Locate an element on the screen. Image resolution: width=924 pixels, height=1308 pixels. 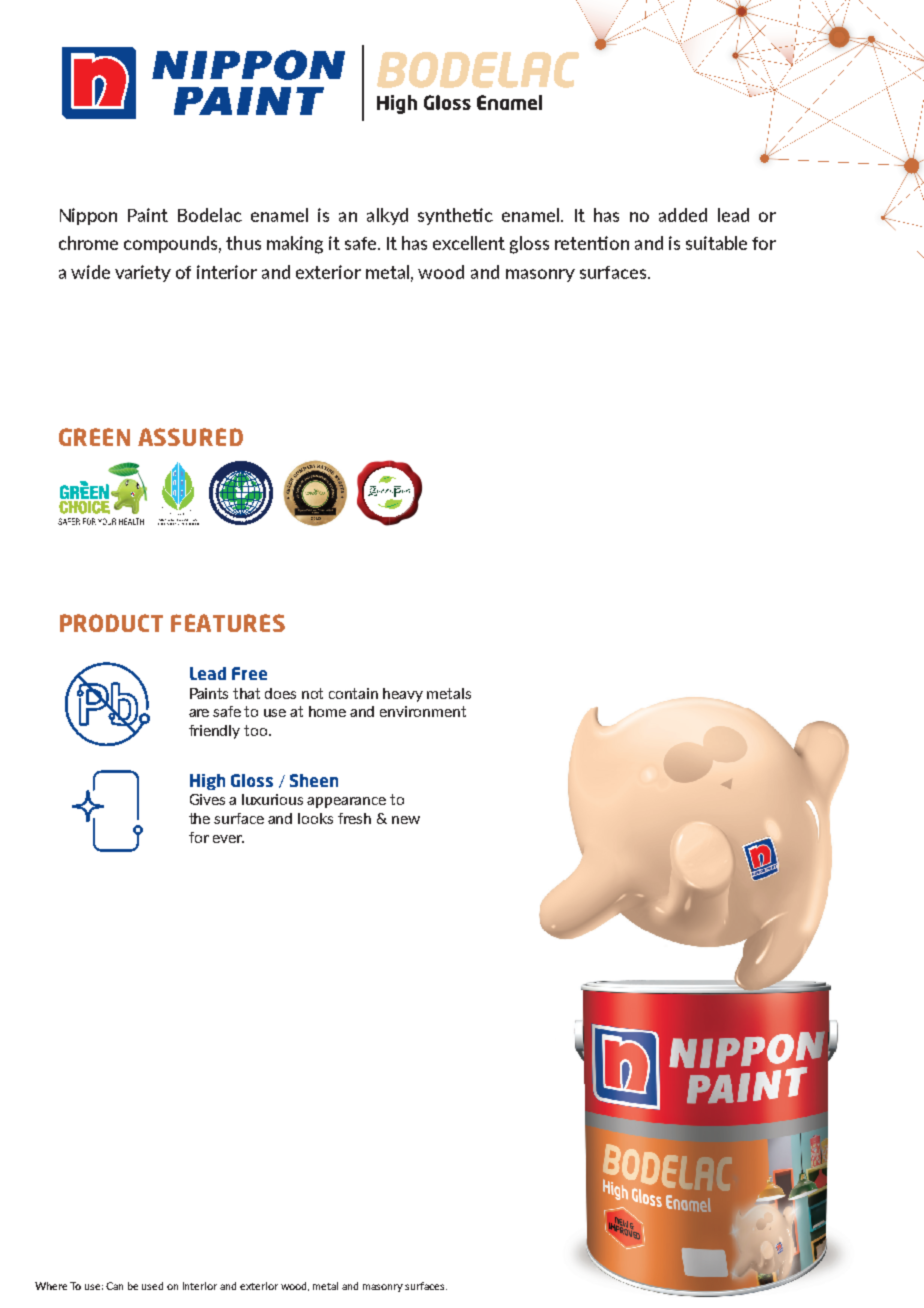
variety is located at coordinates (143, 273).
